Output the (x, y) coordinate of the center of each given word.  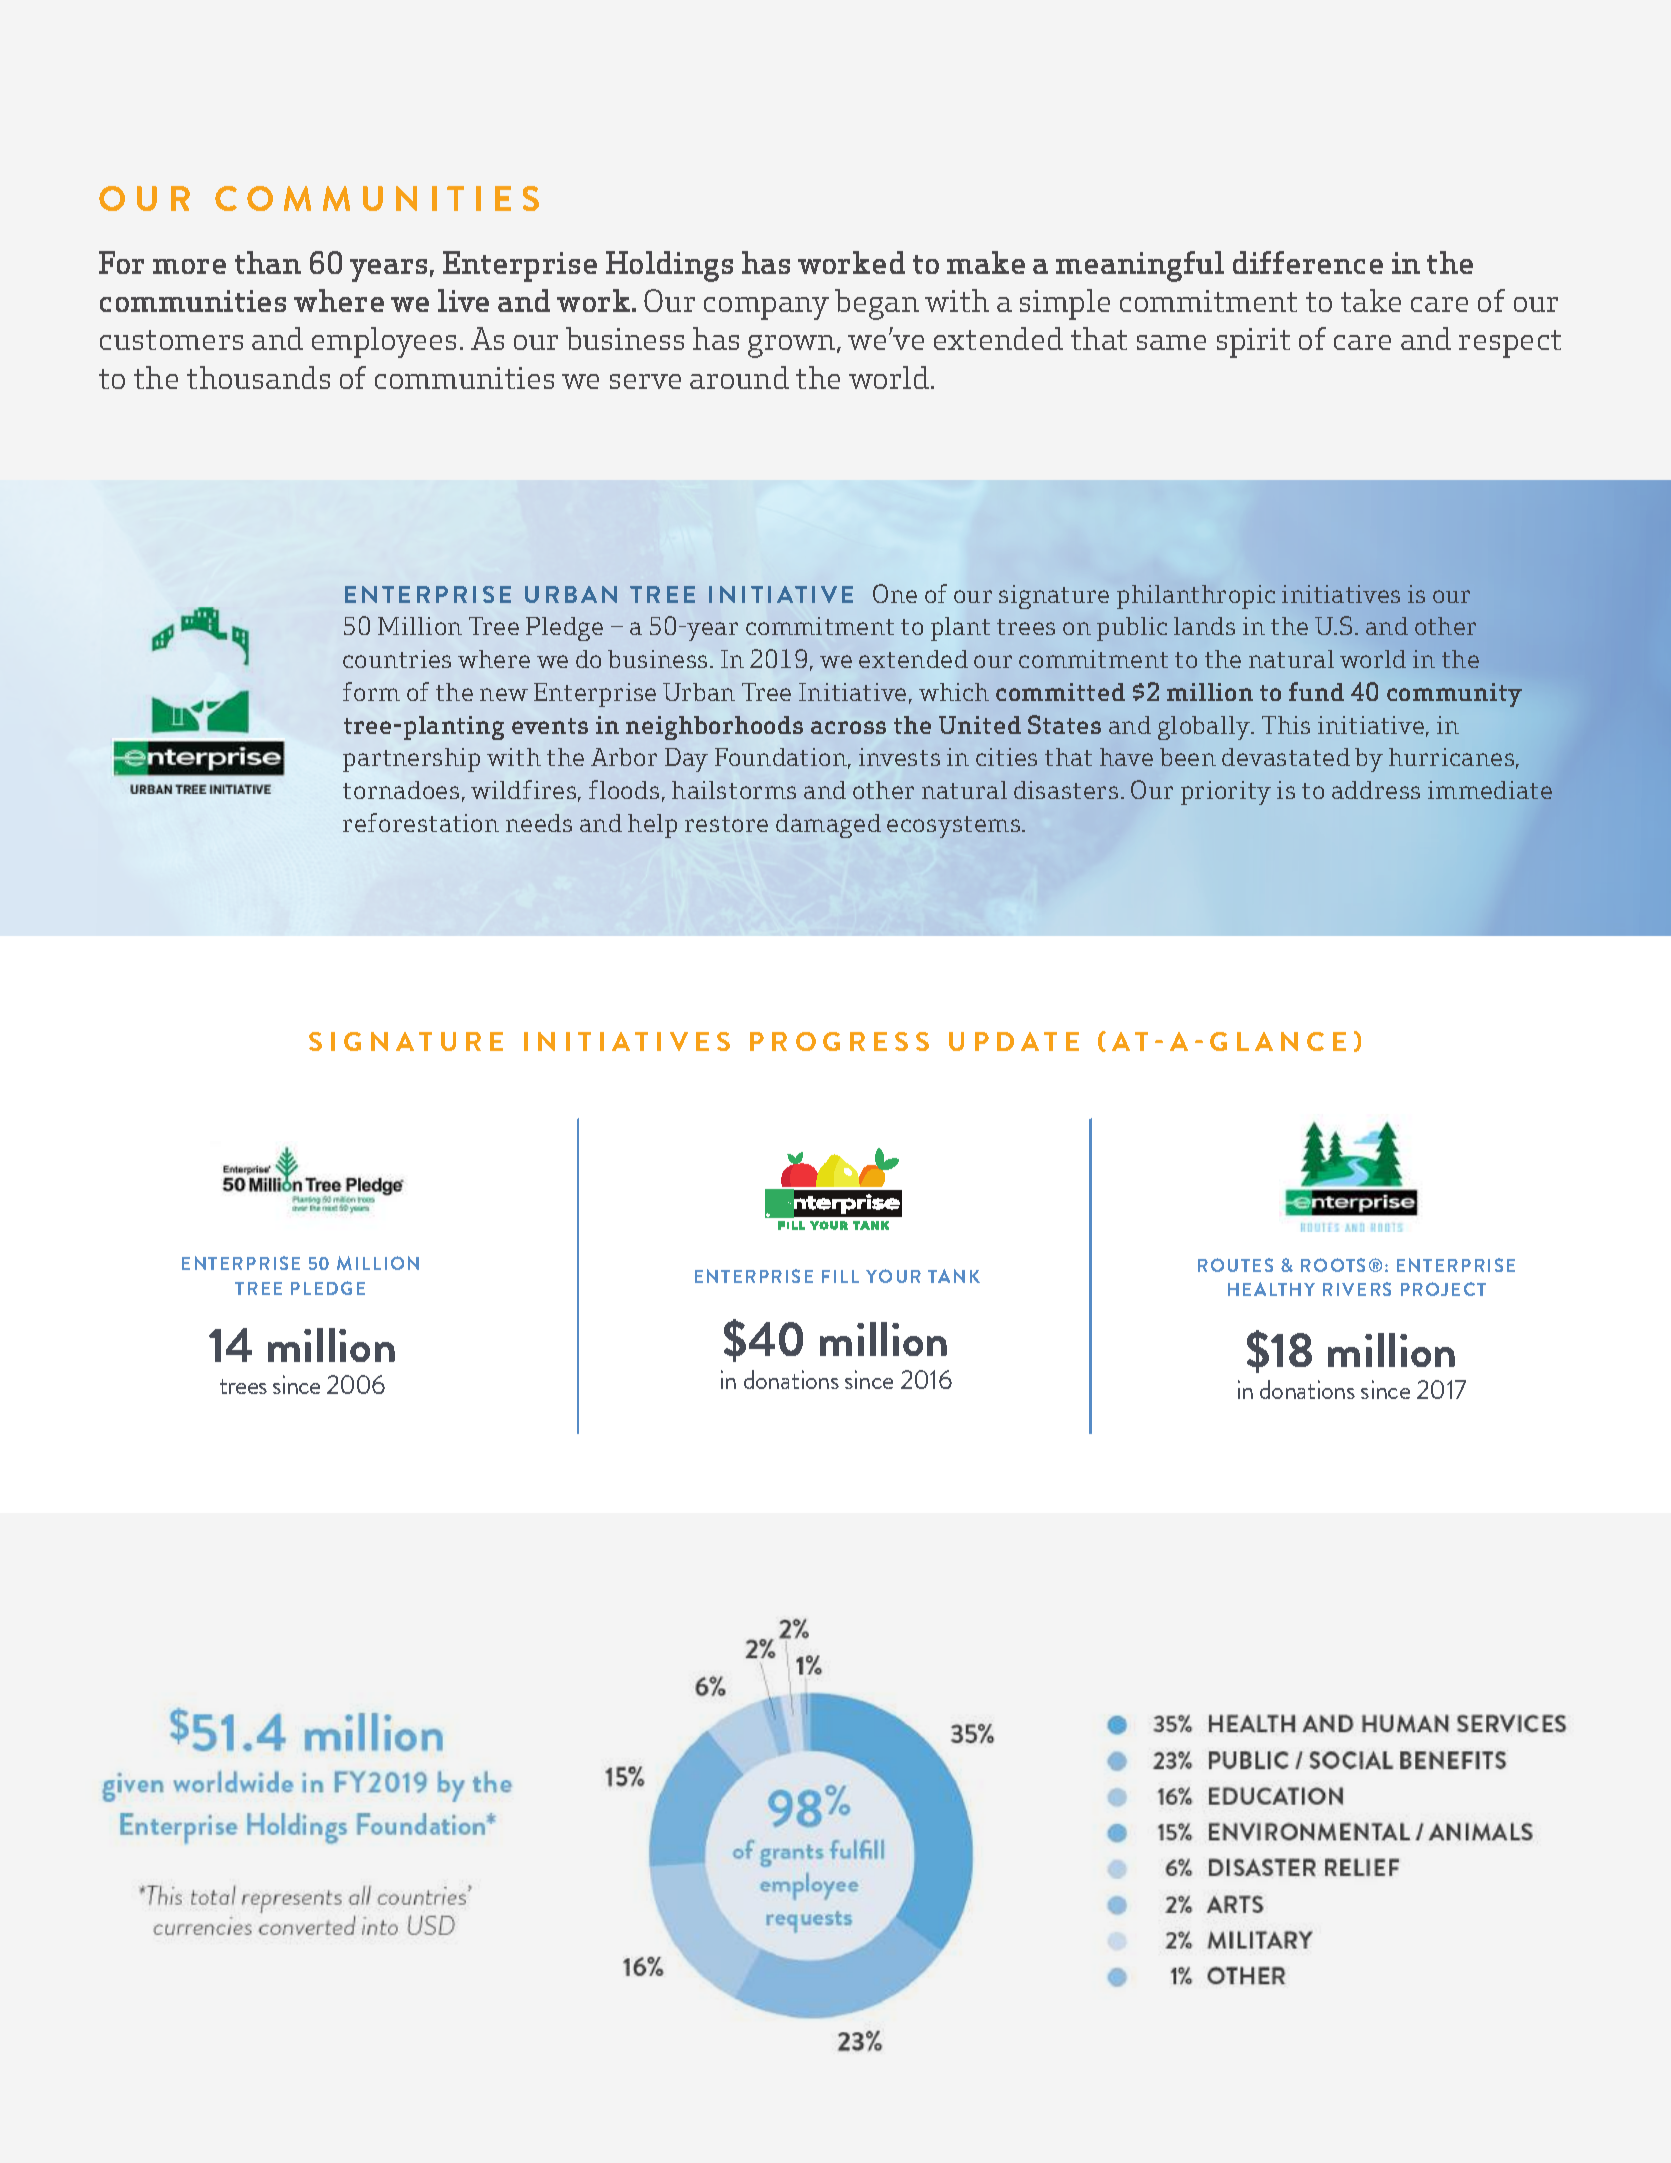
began (877, 304)
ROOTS (1333, 1265)
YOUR (893, 1276)
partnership (411, 760)
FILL (840, 1276)
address (1376, 790)
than (268, 262)
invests (899, 757)
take (1371, 300)
